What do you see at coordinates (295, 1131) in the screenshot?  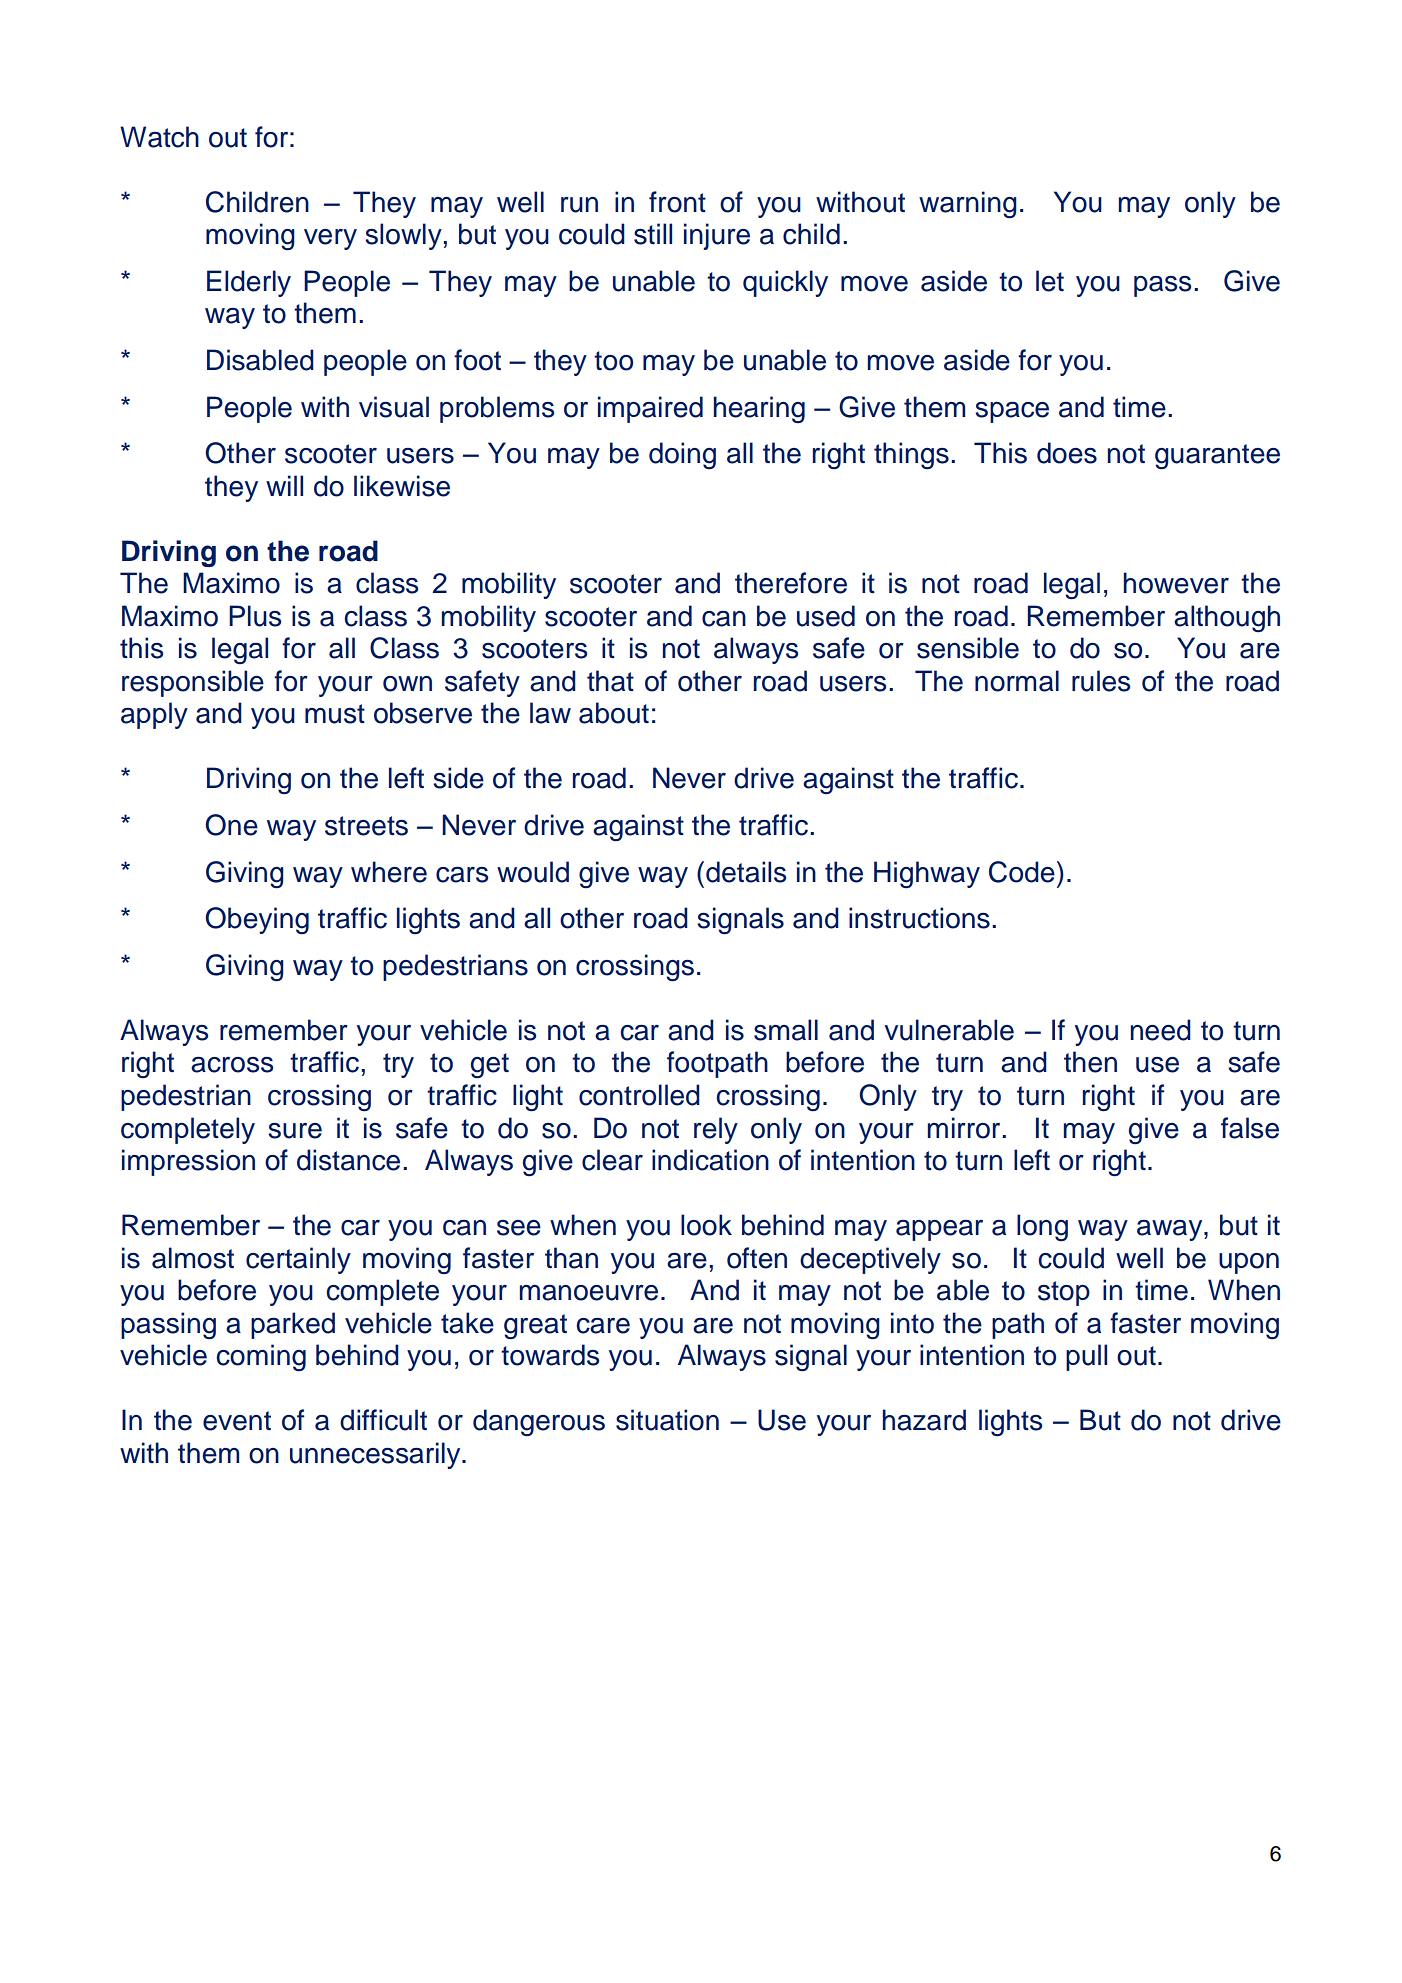 I see `sure` at bounding box center [295, 1131].
